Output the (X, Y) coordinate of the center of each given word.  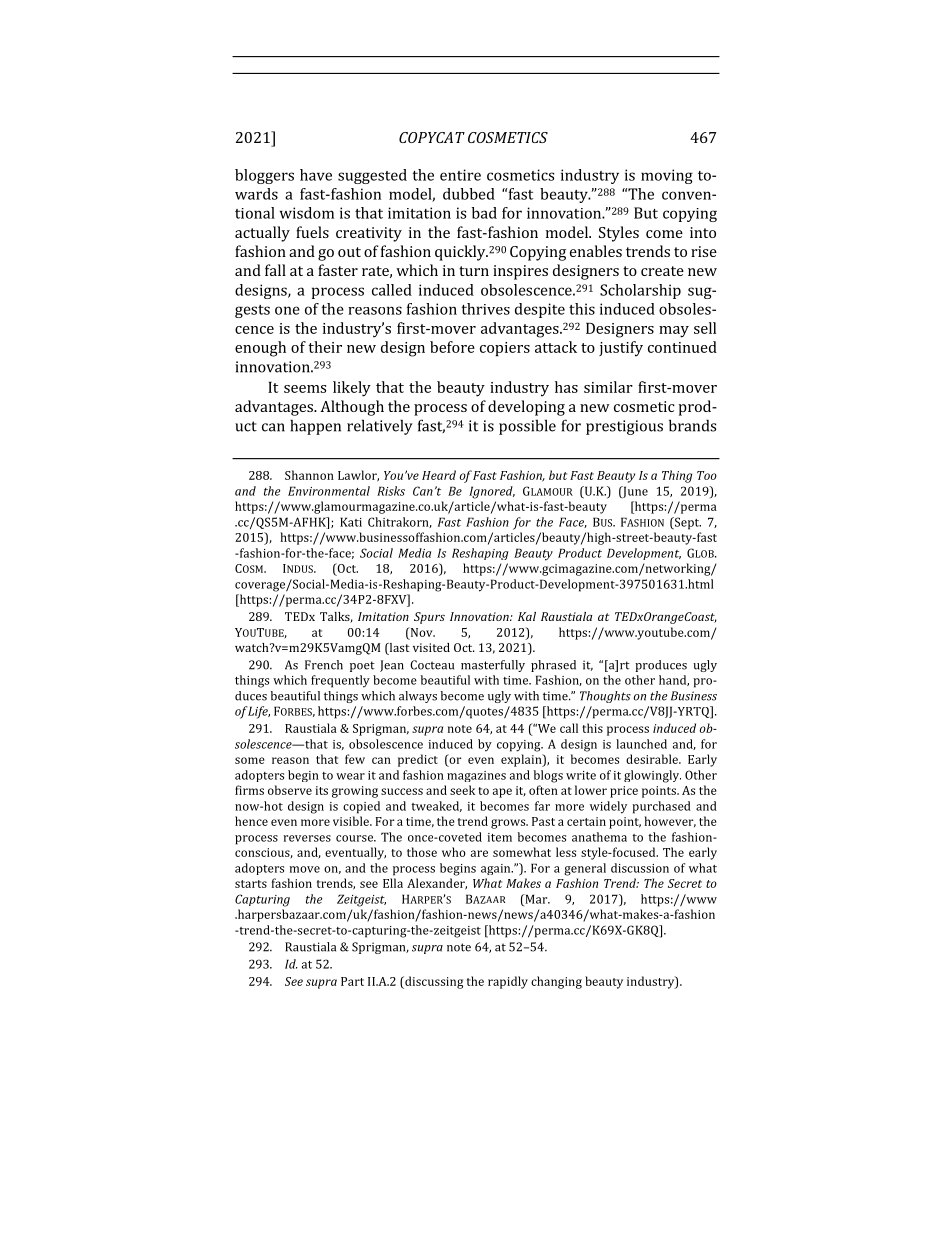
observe (290, 790)
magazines (476, 776)
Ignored (492, 492)
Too (707, 475)
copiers (505, 349)
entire (460, 175)
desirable (653, 759)
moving (667, 176)
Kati (351, 522)
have (316, 175)
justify (621, 349)
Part (352, 981)
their (325, 347)
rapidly (508, 982)
